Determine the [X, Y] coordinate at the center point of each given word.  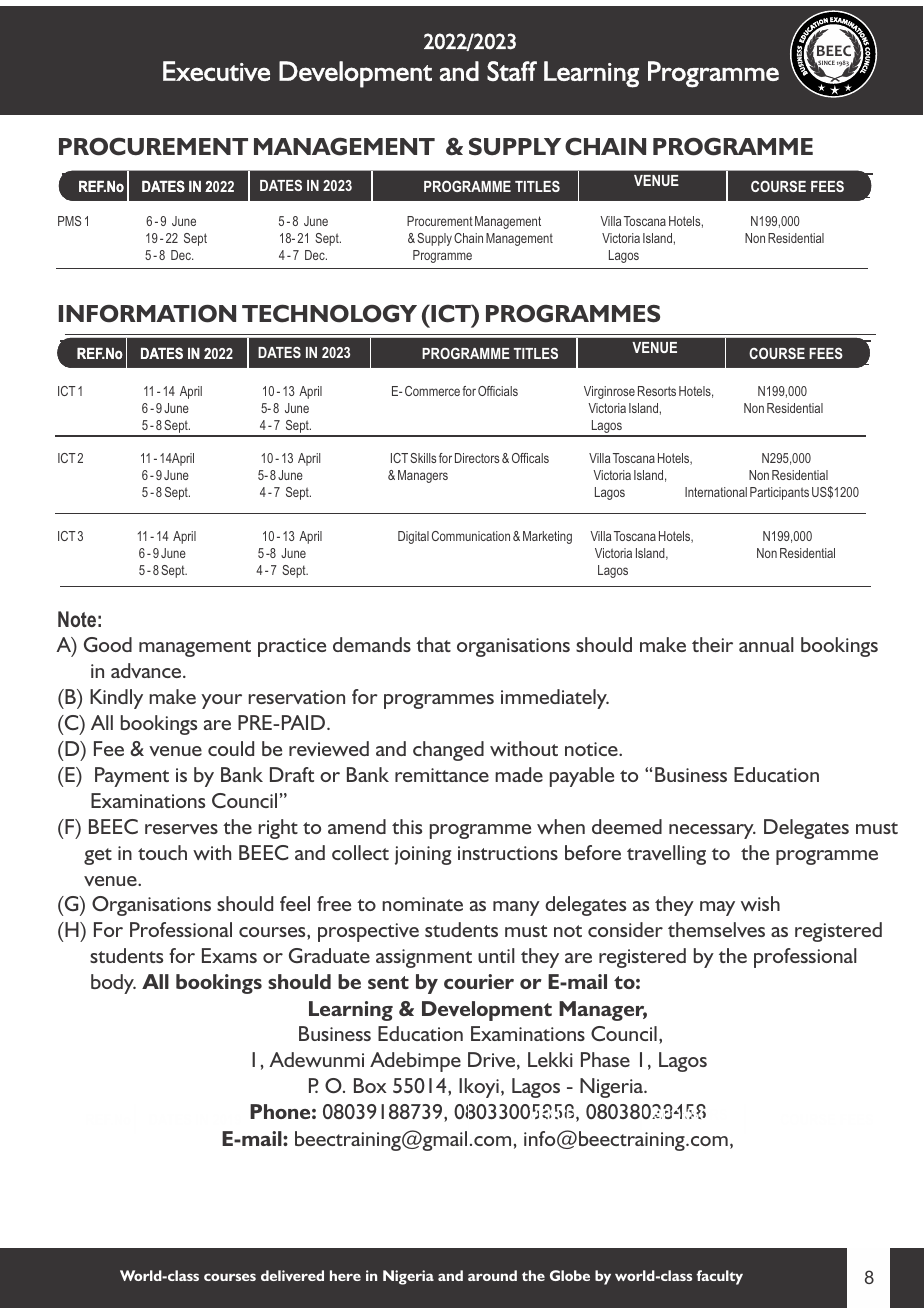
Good [108, 644]
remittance [442, 775]
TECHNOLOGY [329, 313]
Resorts [657, 391]
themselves [716, 929]
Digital [413, 537]
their [712, 644]
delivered [292, 1275]
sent [388, 982]
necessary [712, 831]
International [716, 492]
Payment [132, 777]
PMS [69, 221]
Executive [216, 71]
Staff [512, 71]
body [113, 984]
